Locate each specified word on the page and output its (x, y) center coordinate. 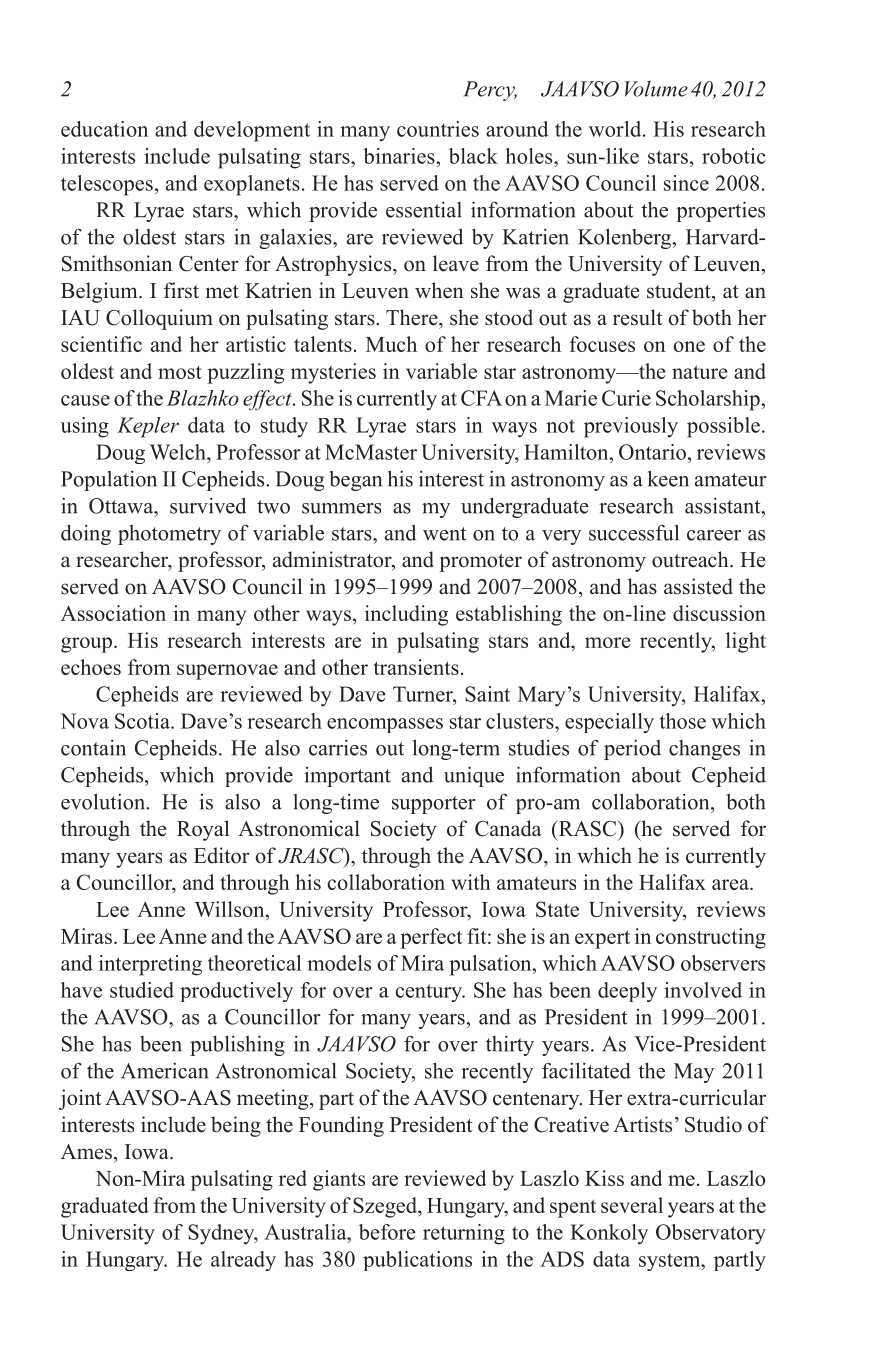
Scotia (143, 721)
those (683, 721)
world (616, 129)
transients (416, 667)
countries (438, 129)
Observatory (711, 1234)
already (243, 1261)
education (104, 129)
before (387, 1232)
